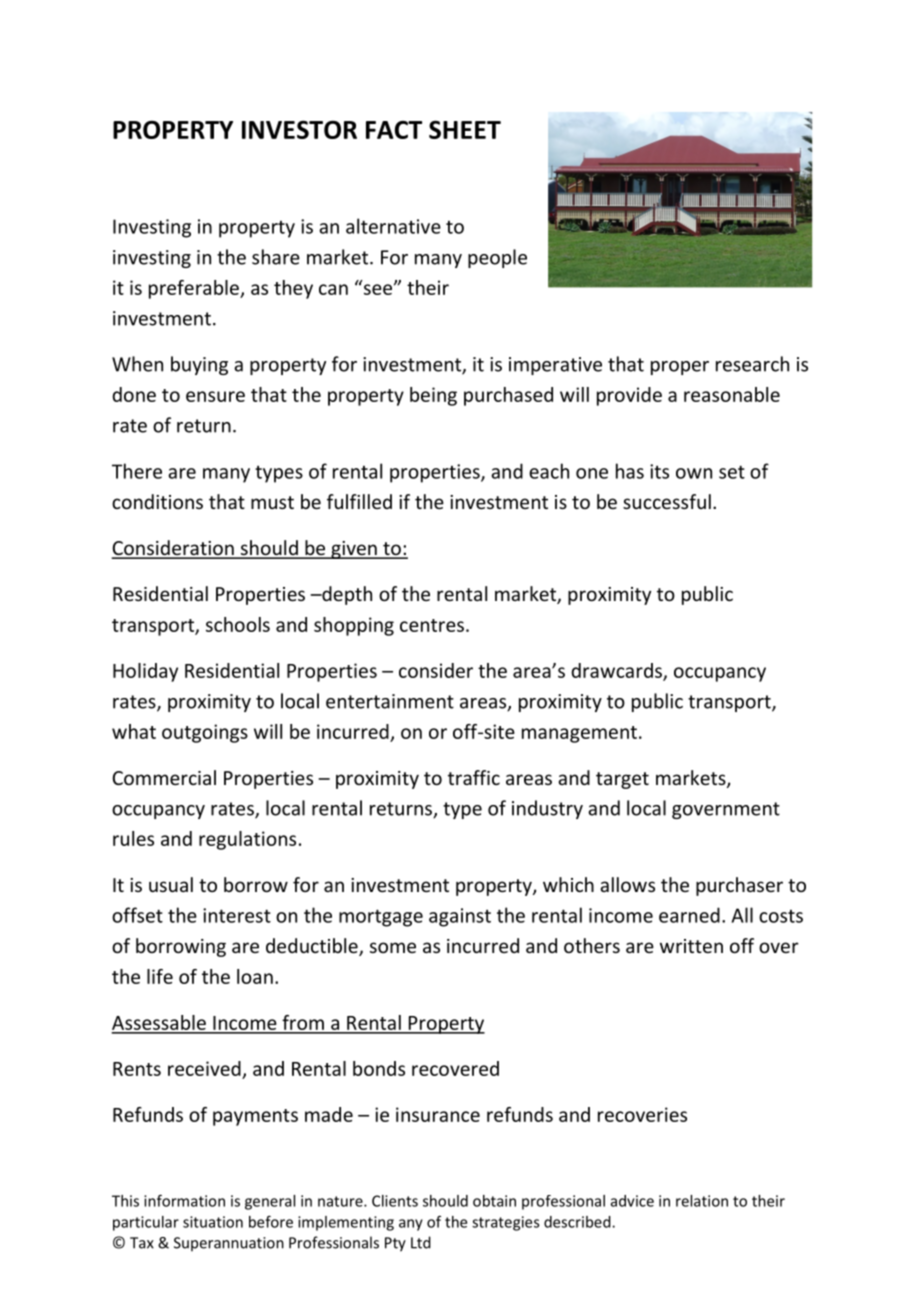  What do you see at coordinates (215, 396) in the page?
I see `ensure` at bounding box center [215, 396].
